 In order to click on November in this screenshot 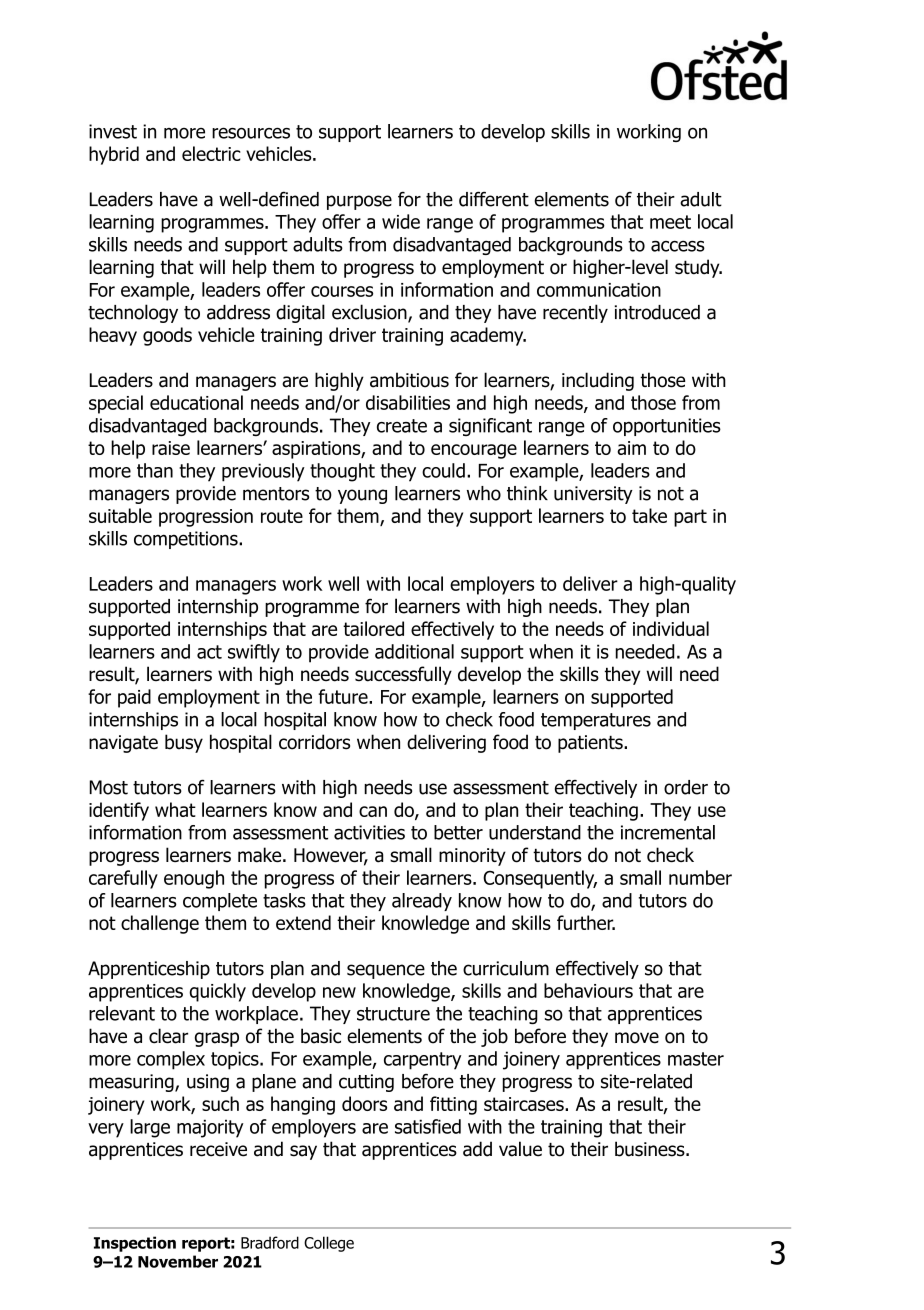, I will do `click(178, 1261)`.
